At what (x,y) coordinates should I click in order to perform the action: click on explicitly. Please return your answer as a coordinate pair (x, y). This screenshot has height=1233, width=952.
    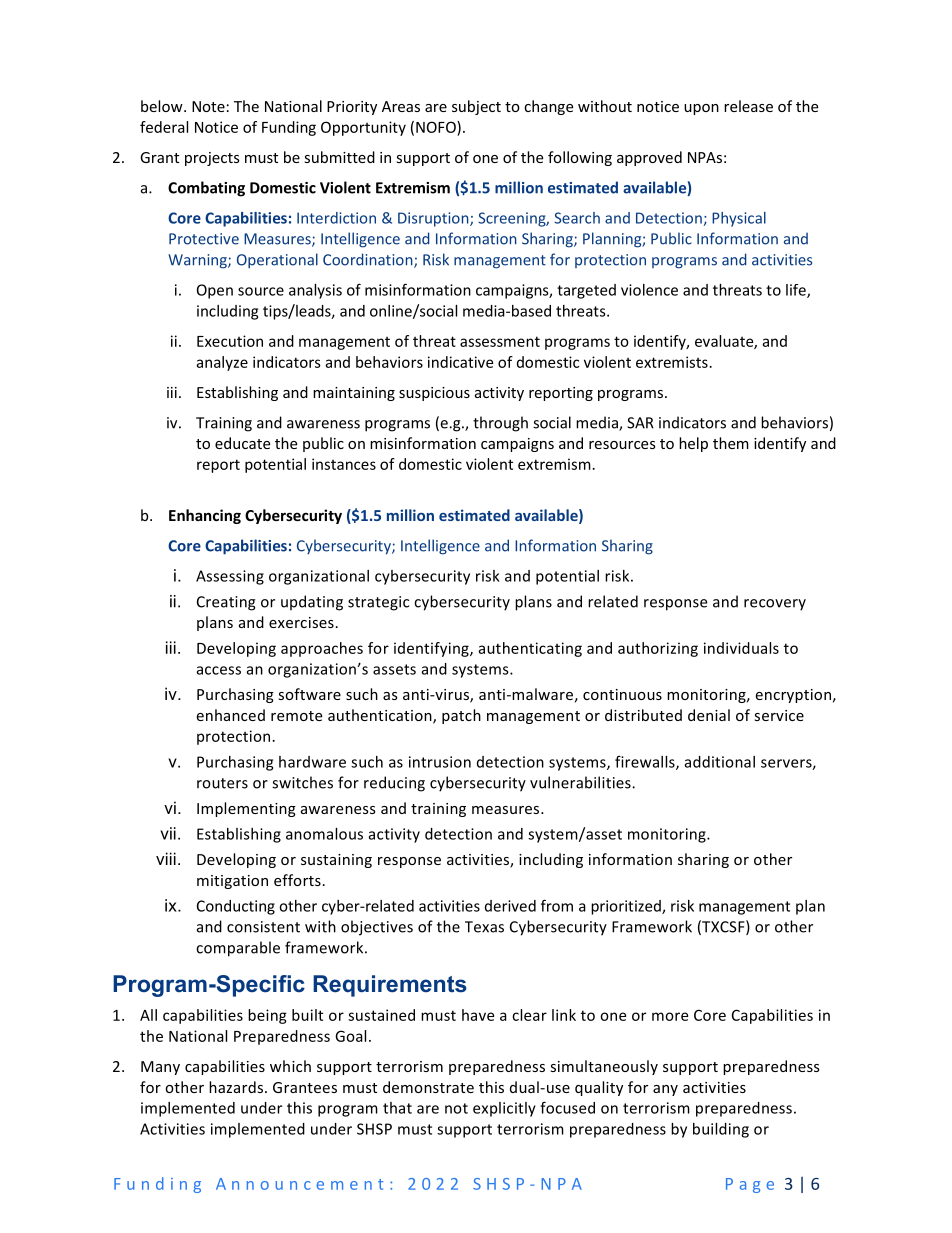
    Looking at the image, I should click on (504, 1109).
